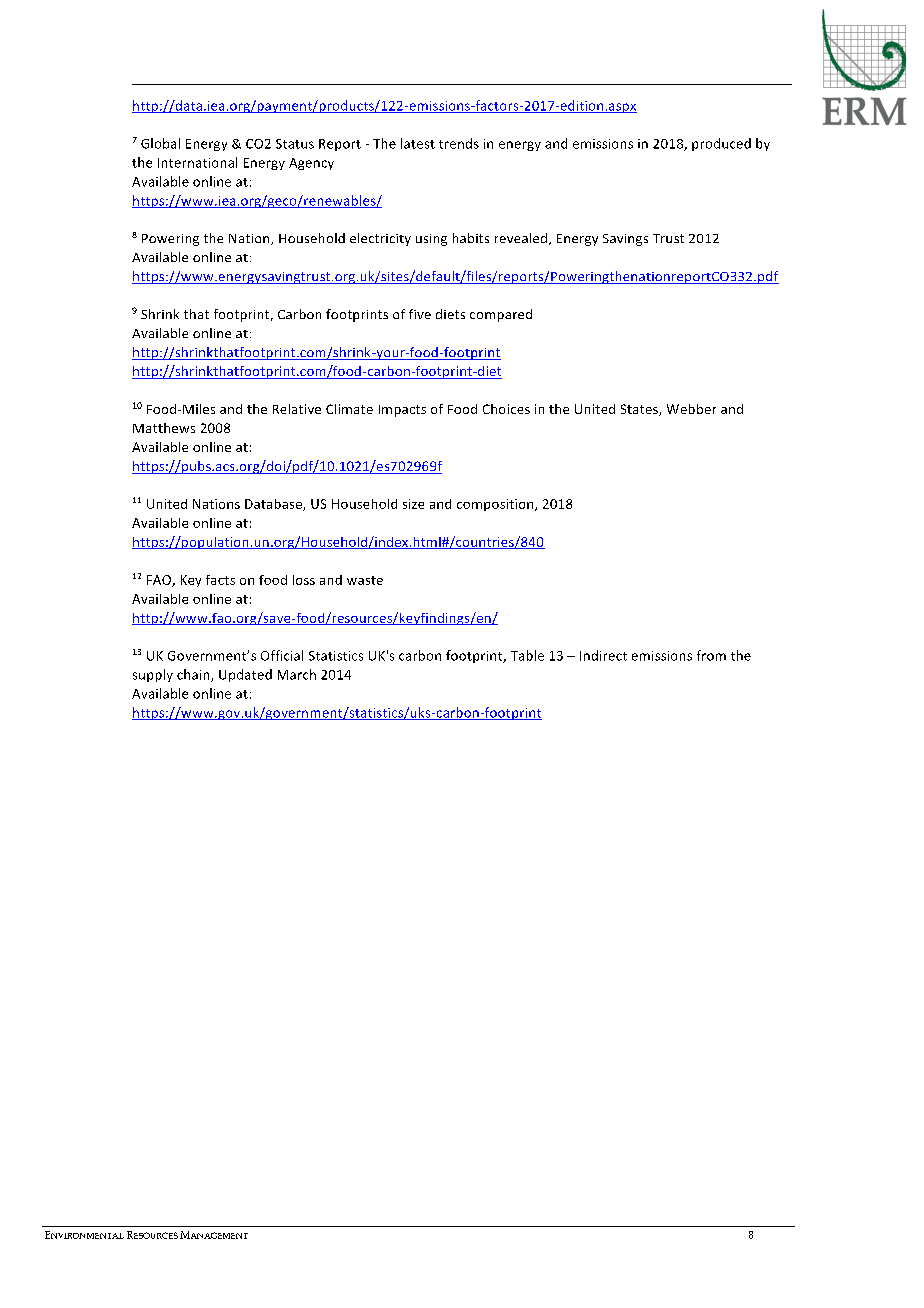  Describe the element at coordinates (160, 143) in the screenshot. I see `Global` at that location.
